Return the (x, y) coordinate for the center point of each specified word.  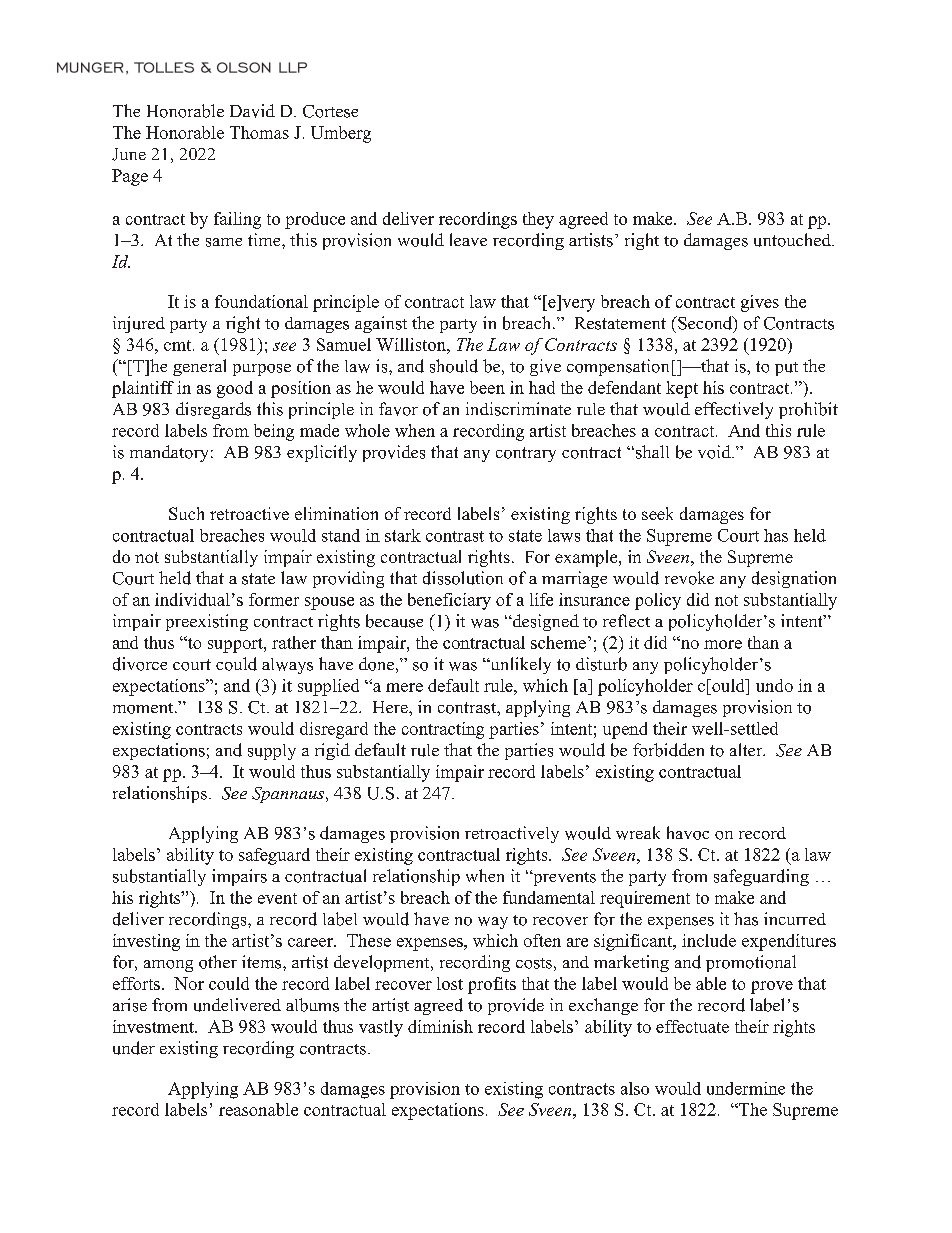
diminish (440, 1026)
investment (154, 1026)
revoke (689, 578)
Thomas (259, 132)
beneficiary (449, 601)
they (538, 220)
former (274, 599)
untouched (793, 240)
